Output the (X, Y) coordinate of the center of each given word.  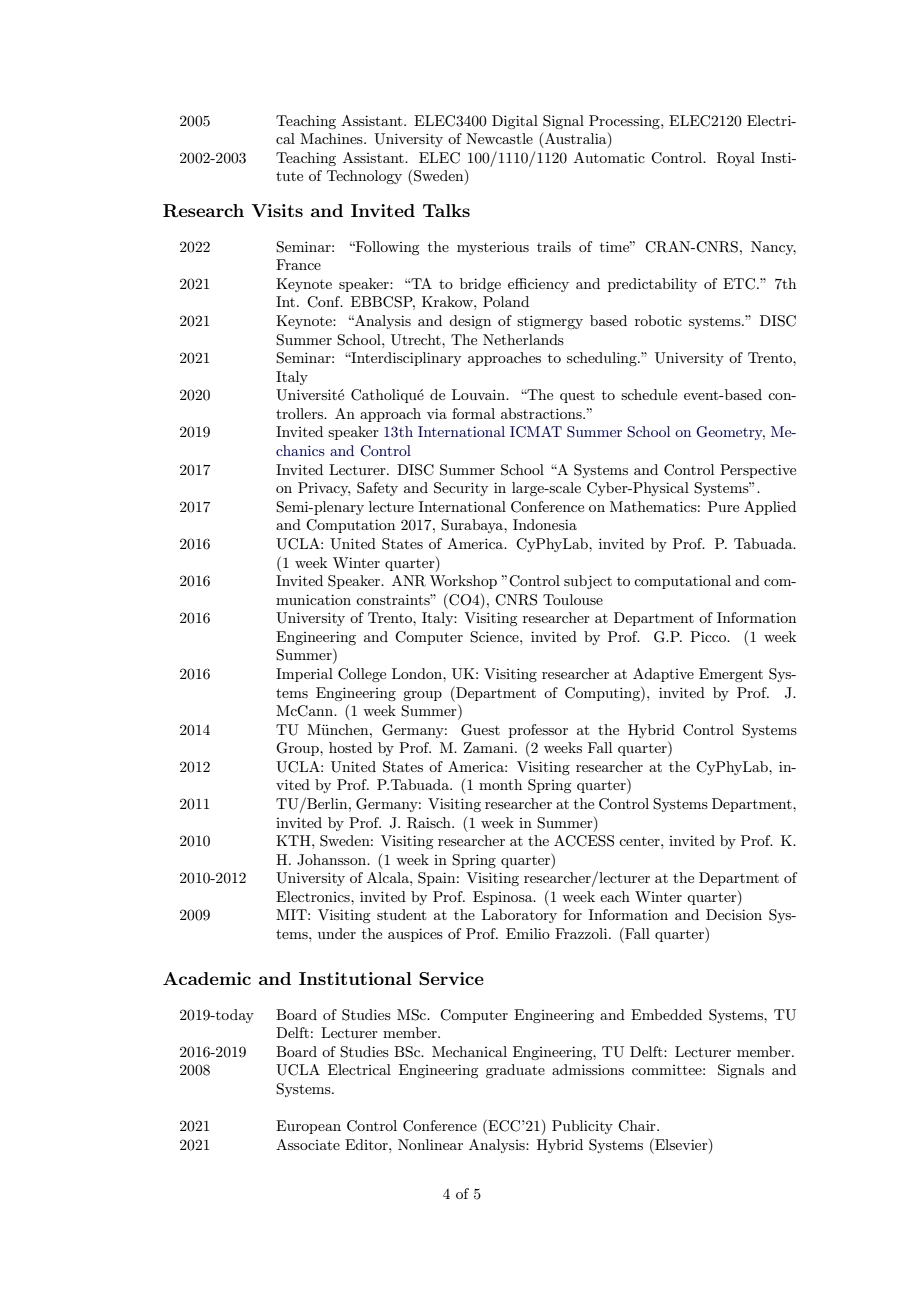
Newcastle (499, 138)
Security (461, 489)
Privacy (324, 489)
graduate (515, 1071)
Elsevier (681, 1144)
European (308, 1127)
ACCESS (584, 841)
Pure (723, 506)
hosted (350, 747)
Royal (736, 159)
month (500, 784)
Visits (277, 210)
